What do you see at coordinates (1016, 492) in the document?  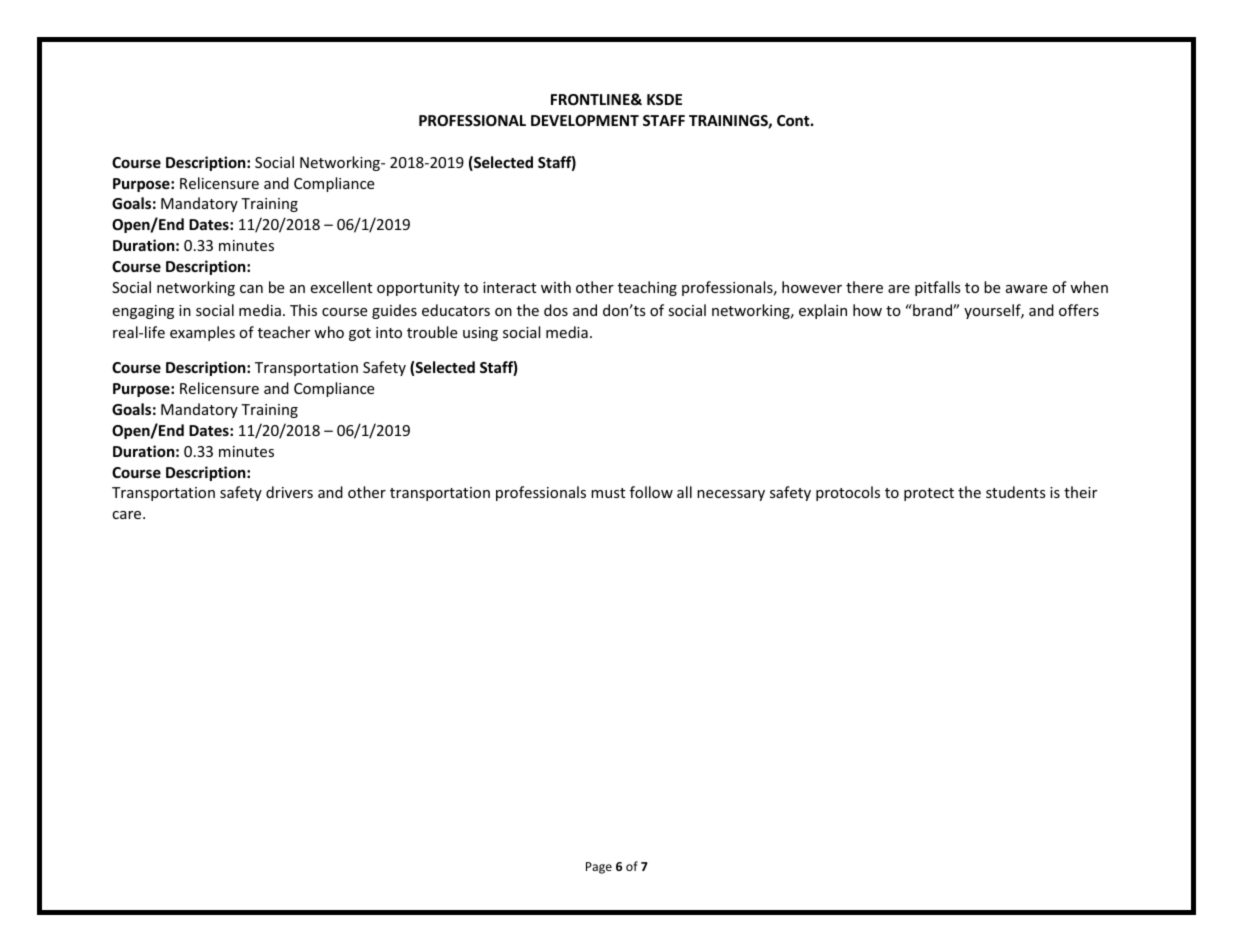 I see `students` at bounding box center [1016, 492].
